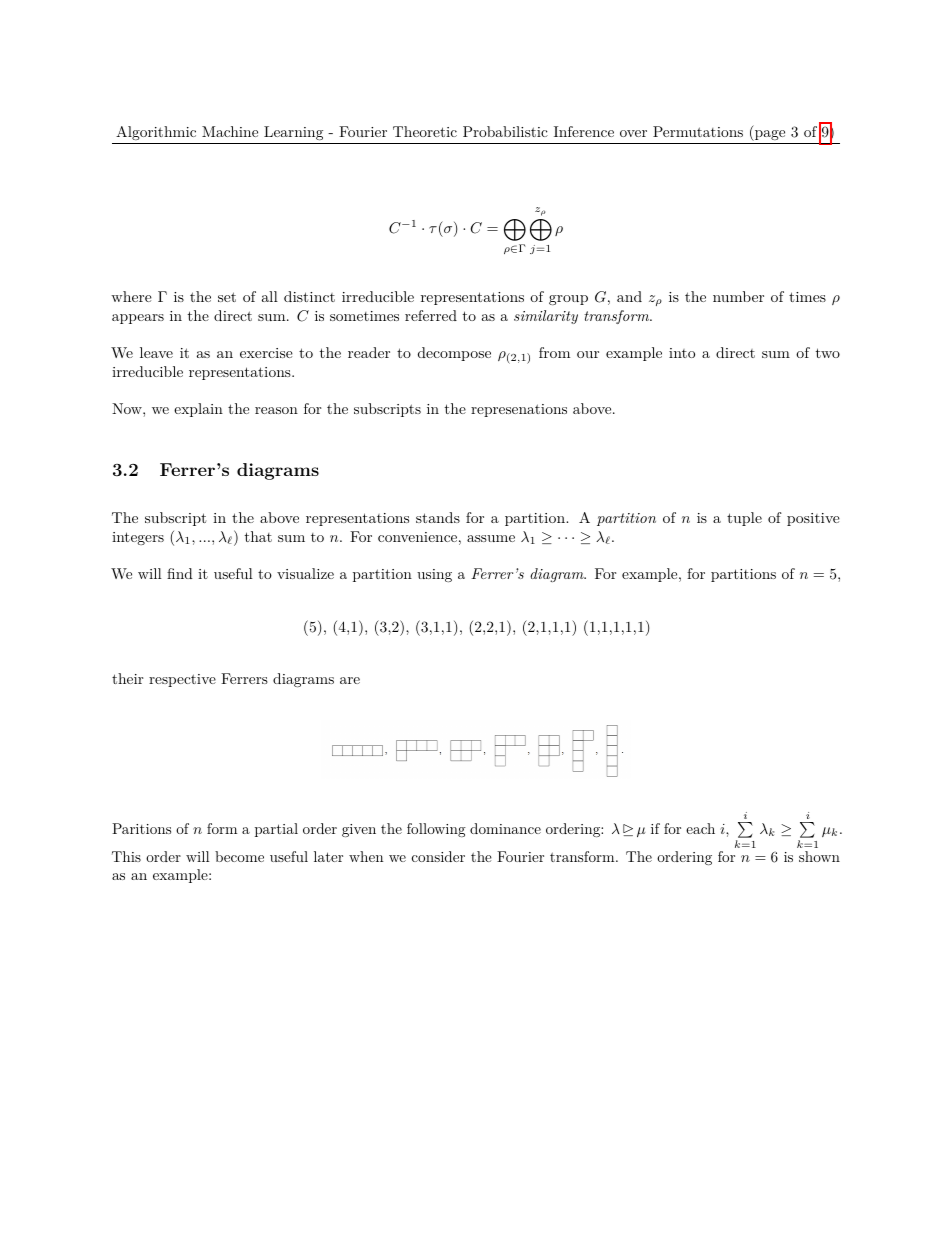  I want to click on Machine, so click(230, 131).
